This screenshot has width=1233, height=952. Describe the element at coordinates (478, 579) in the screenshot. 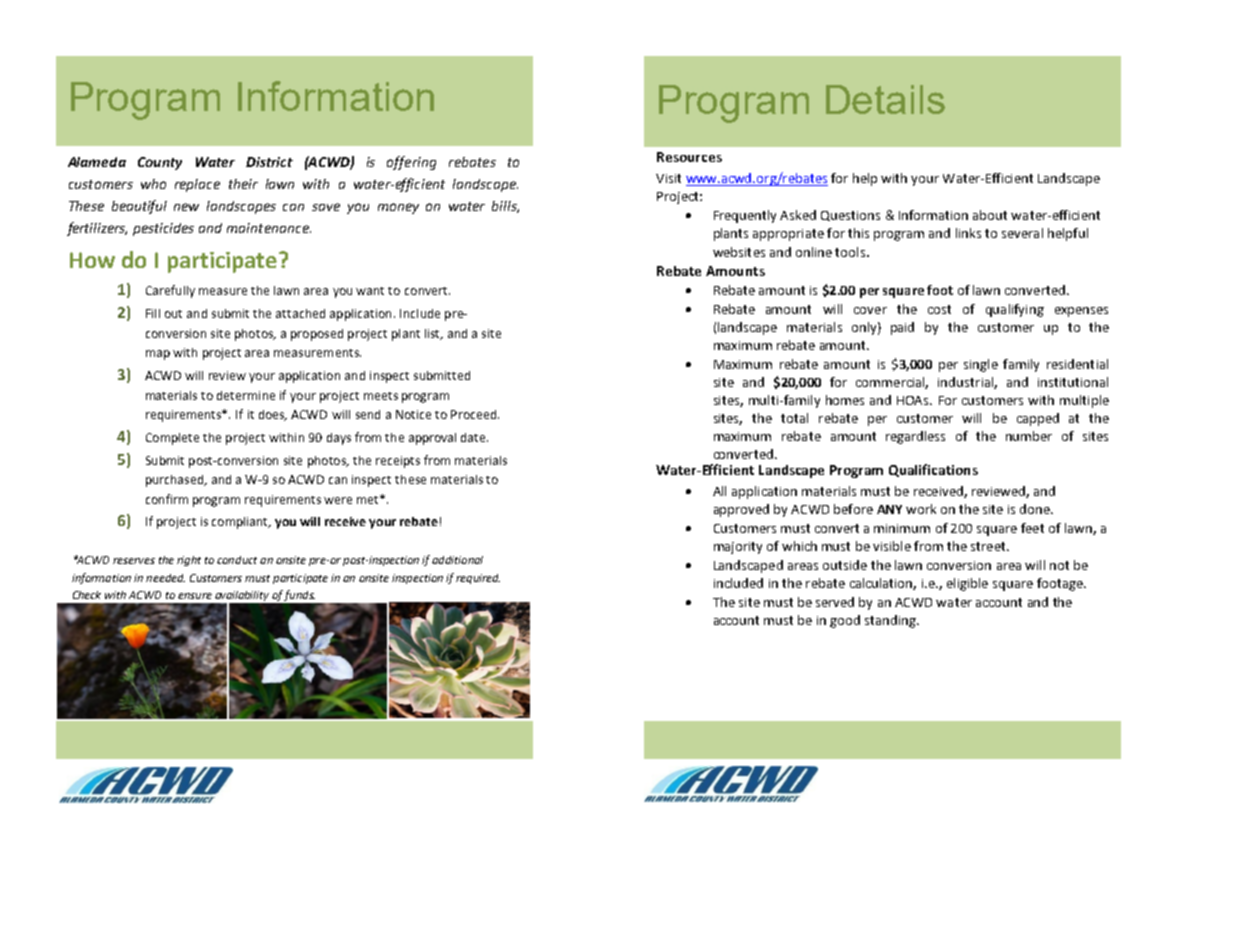

I see `required` at that location.
